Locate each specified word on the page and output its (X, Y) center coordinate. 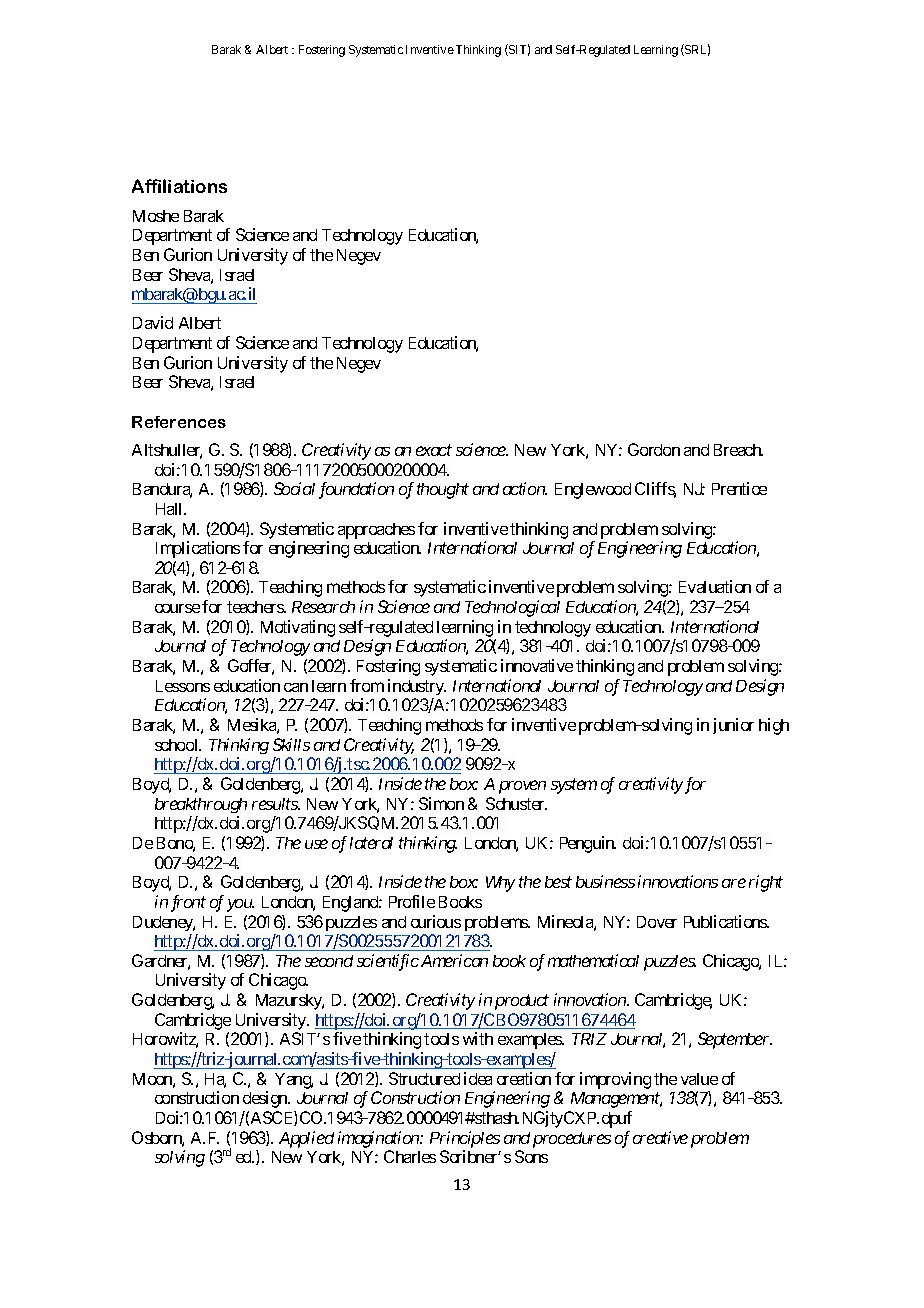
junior (733, 726)
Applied (306, 1139)
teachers (256, 607)
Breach (738, 450)
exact (434, 450)
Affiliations (179, 186)
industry (417, 687)
